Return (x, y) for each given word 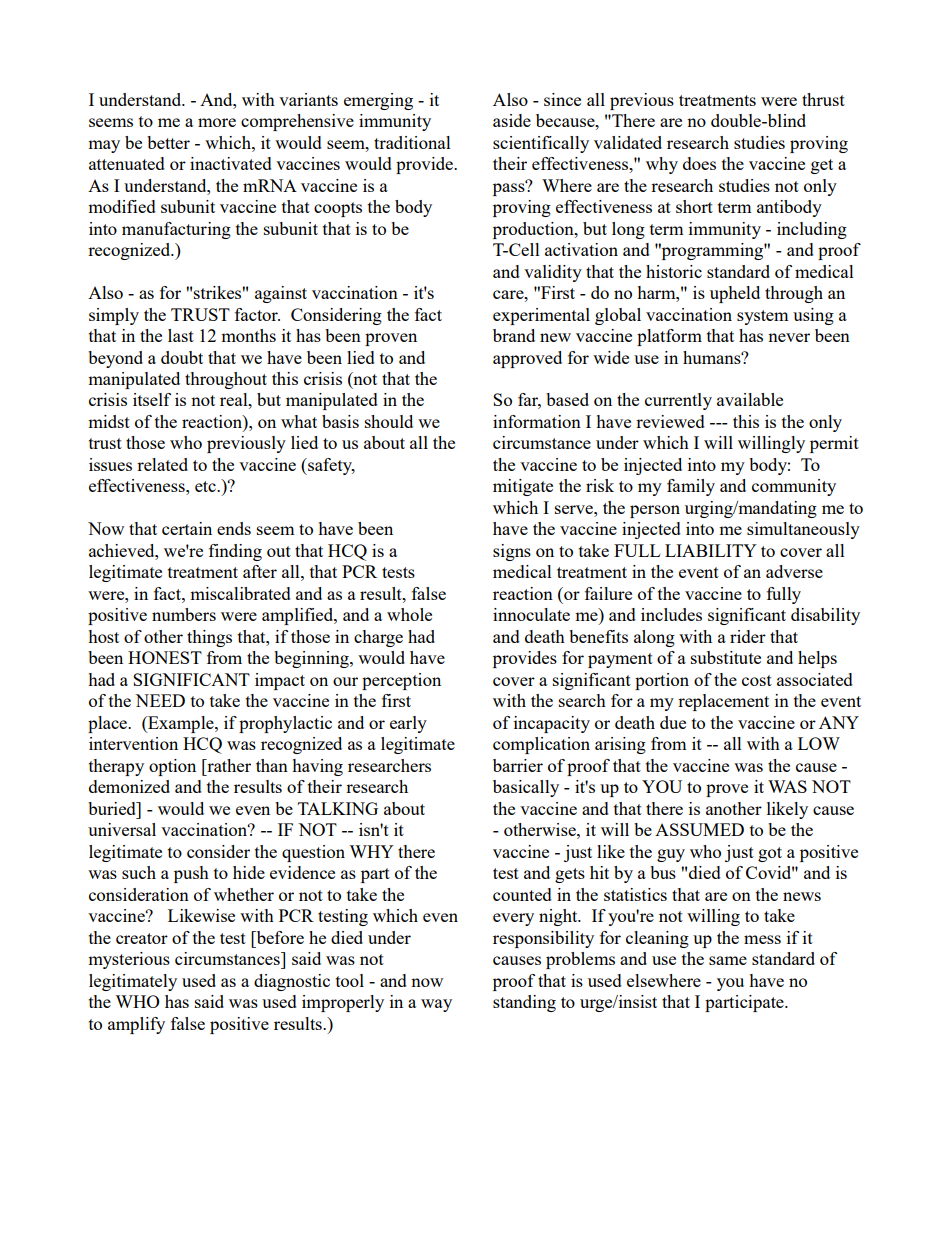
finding (235, 552)
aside (512, 120)
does (699, 163)
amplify (136, 1025)
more (217, 122)
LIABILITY (711, 550)
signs (512, 552)
